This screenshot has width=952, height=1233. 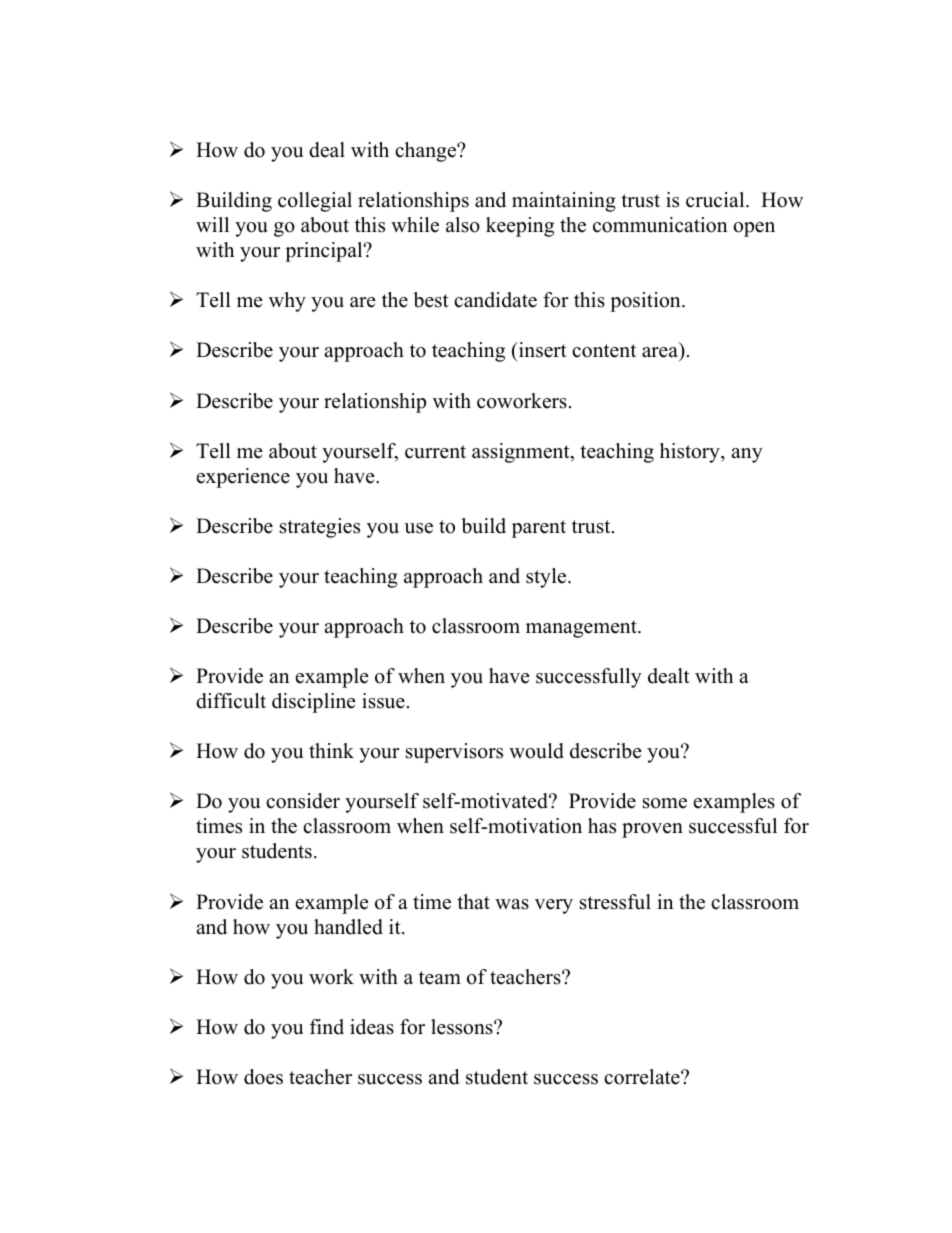 What do you see at coordinates (463, 1027) in the screenshot?
I see `lessons` at bounding box center [463, 1027].
